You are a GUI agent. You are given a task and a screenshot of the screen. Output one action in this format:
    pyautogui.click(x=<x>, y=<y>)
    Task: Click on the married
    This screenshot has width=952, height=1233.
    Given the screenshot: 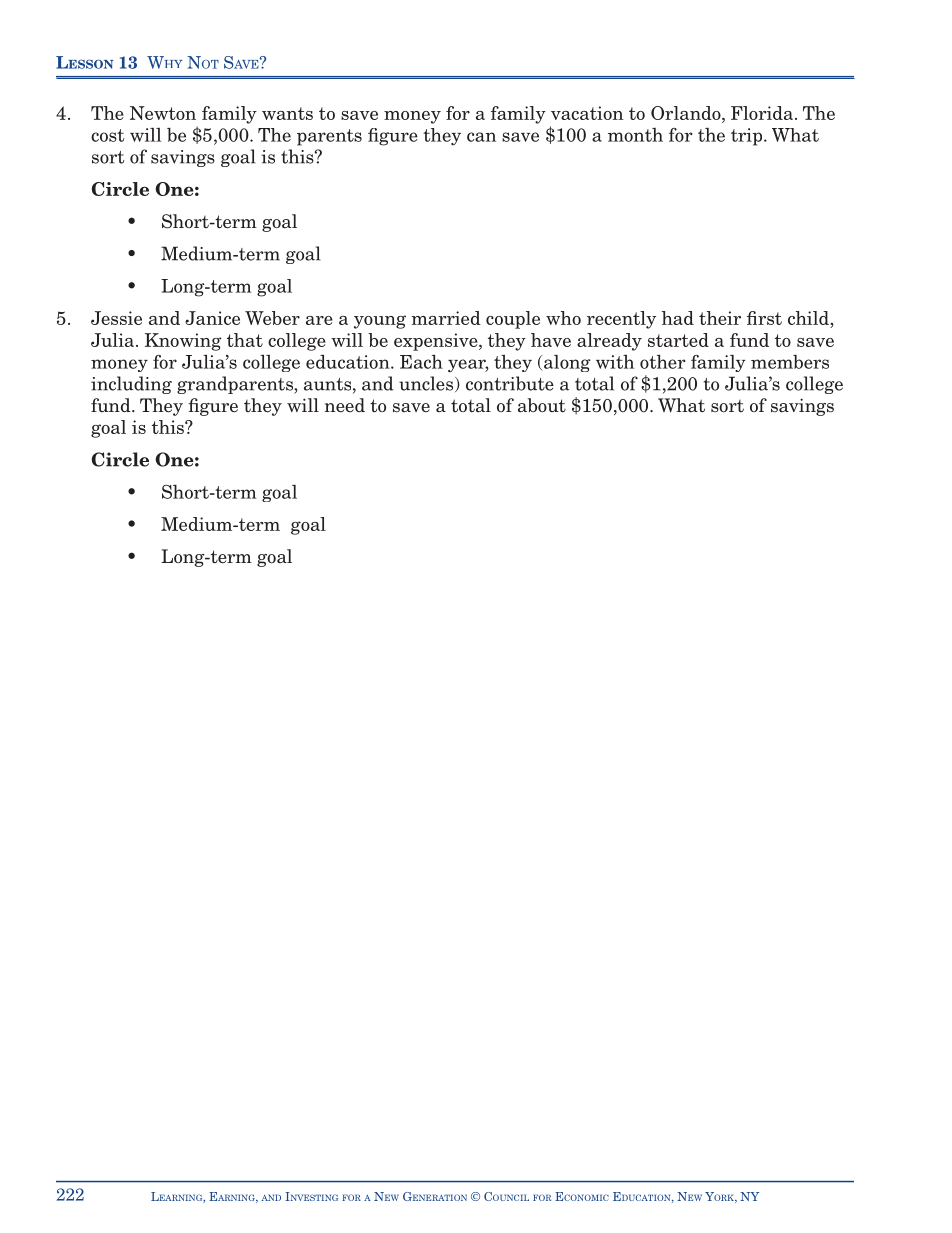 What is the action you would take?
    pyautogui.click(x=446, y=318)
